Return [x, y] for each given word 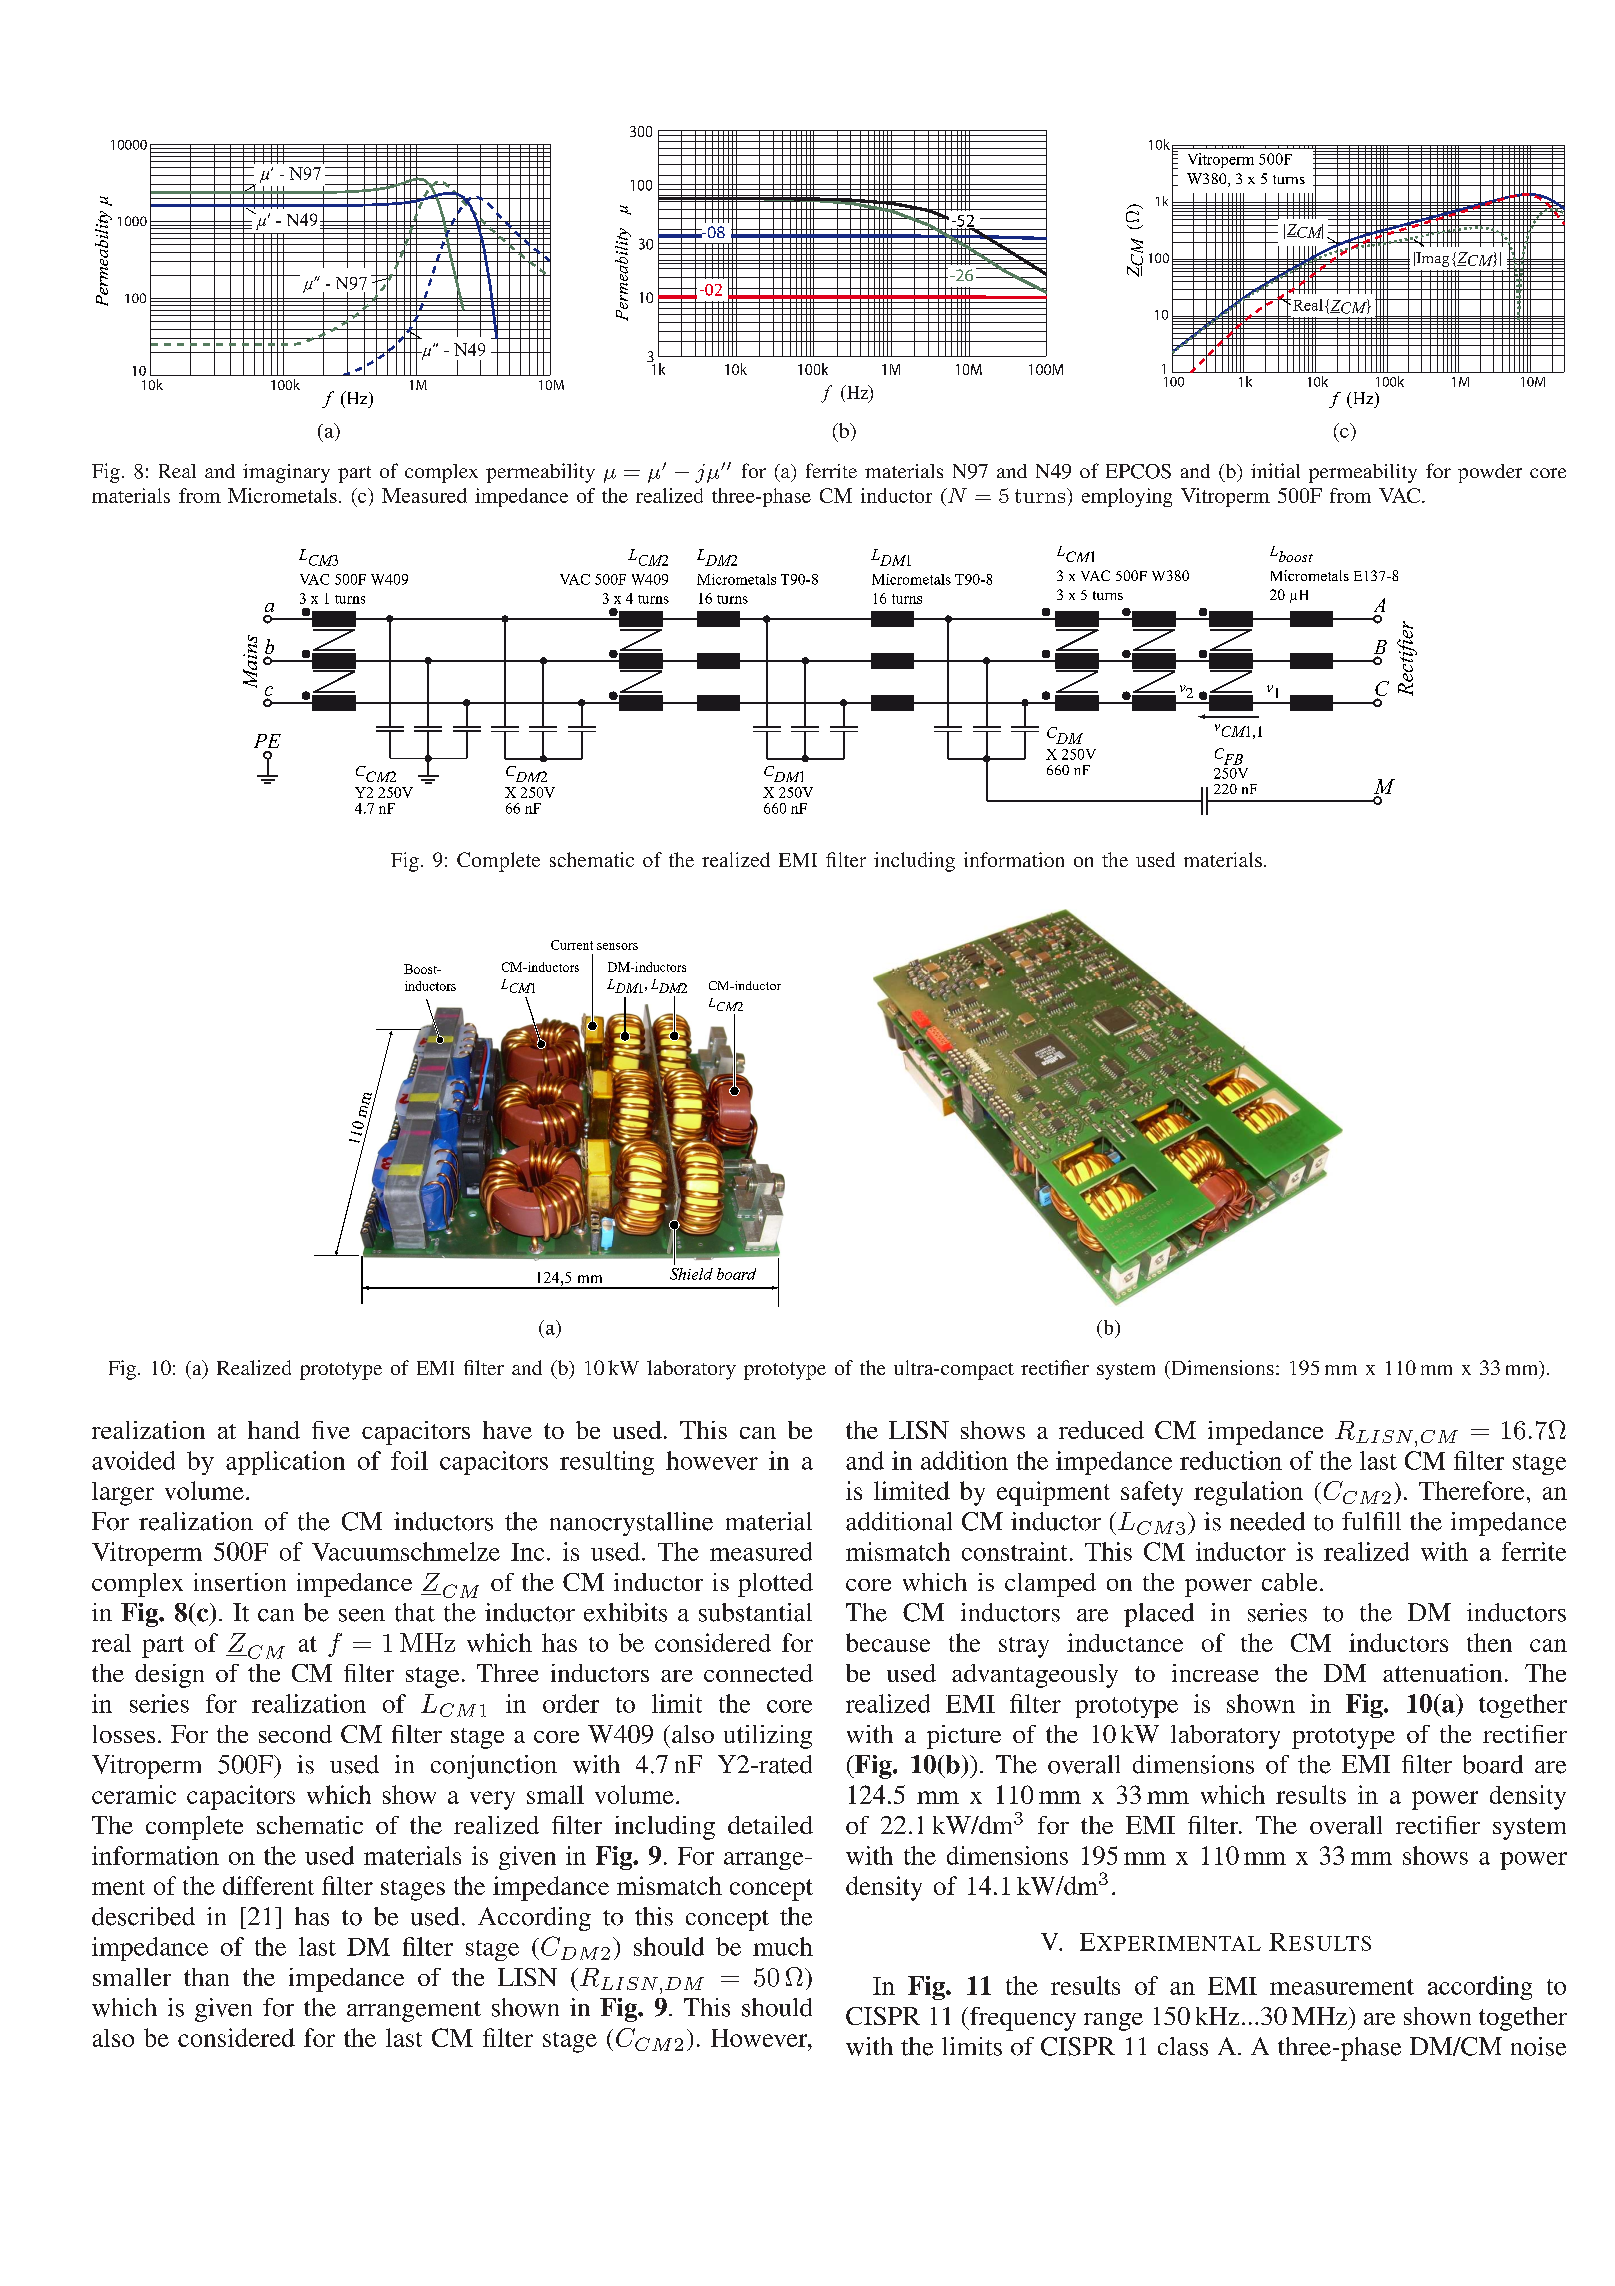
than [206, 1977]
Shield [691, 1274]
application [285, 1463]
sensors [617, 946]
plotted [775, 1585]
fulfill [1371, 1521]
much [783, 1946]
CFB [1229, 756]
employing [1127, 497]
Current [572, 945]
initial [1275, 470]
